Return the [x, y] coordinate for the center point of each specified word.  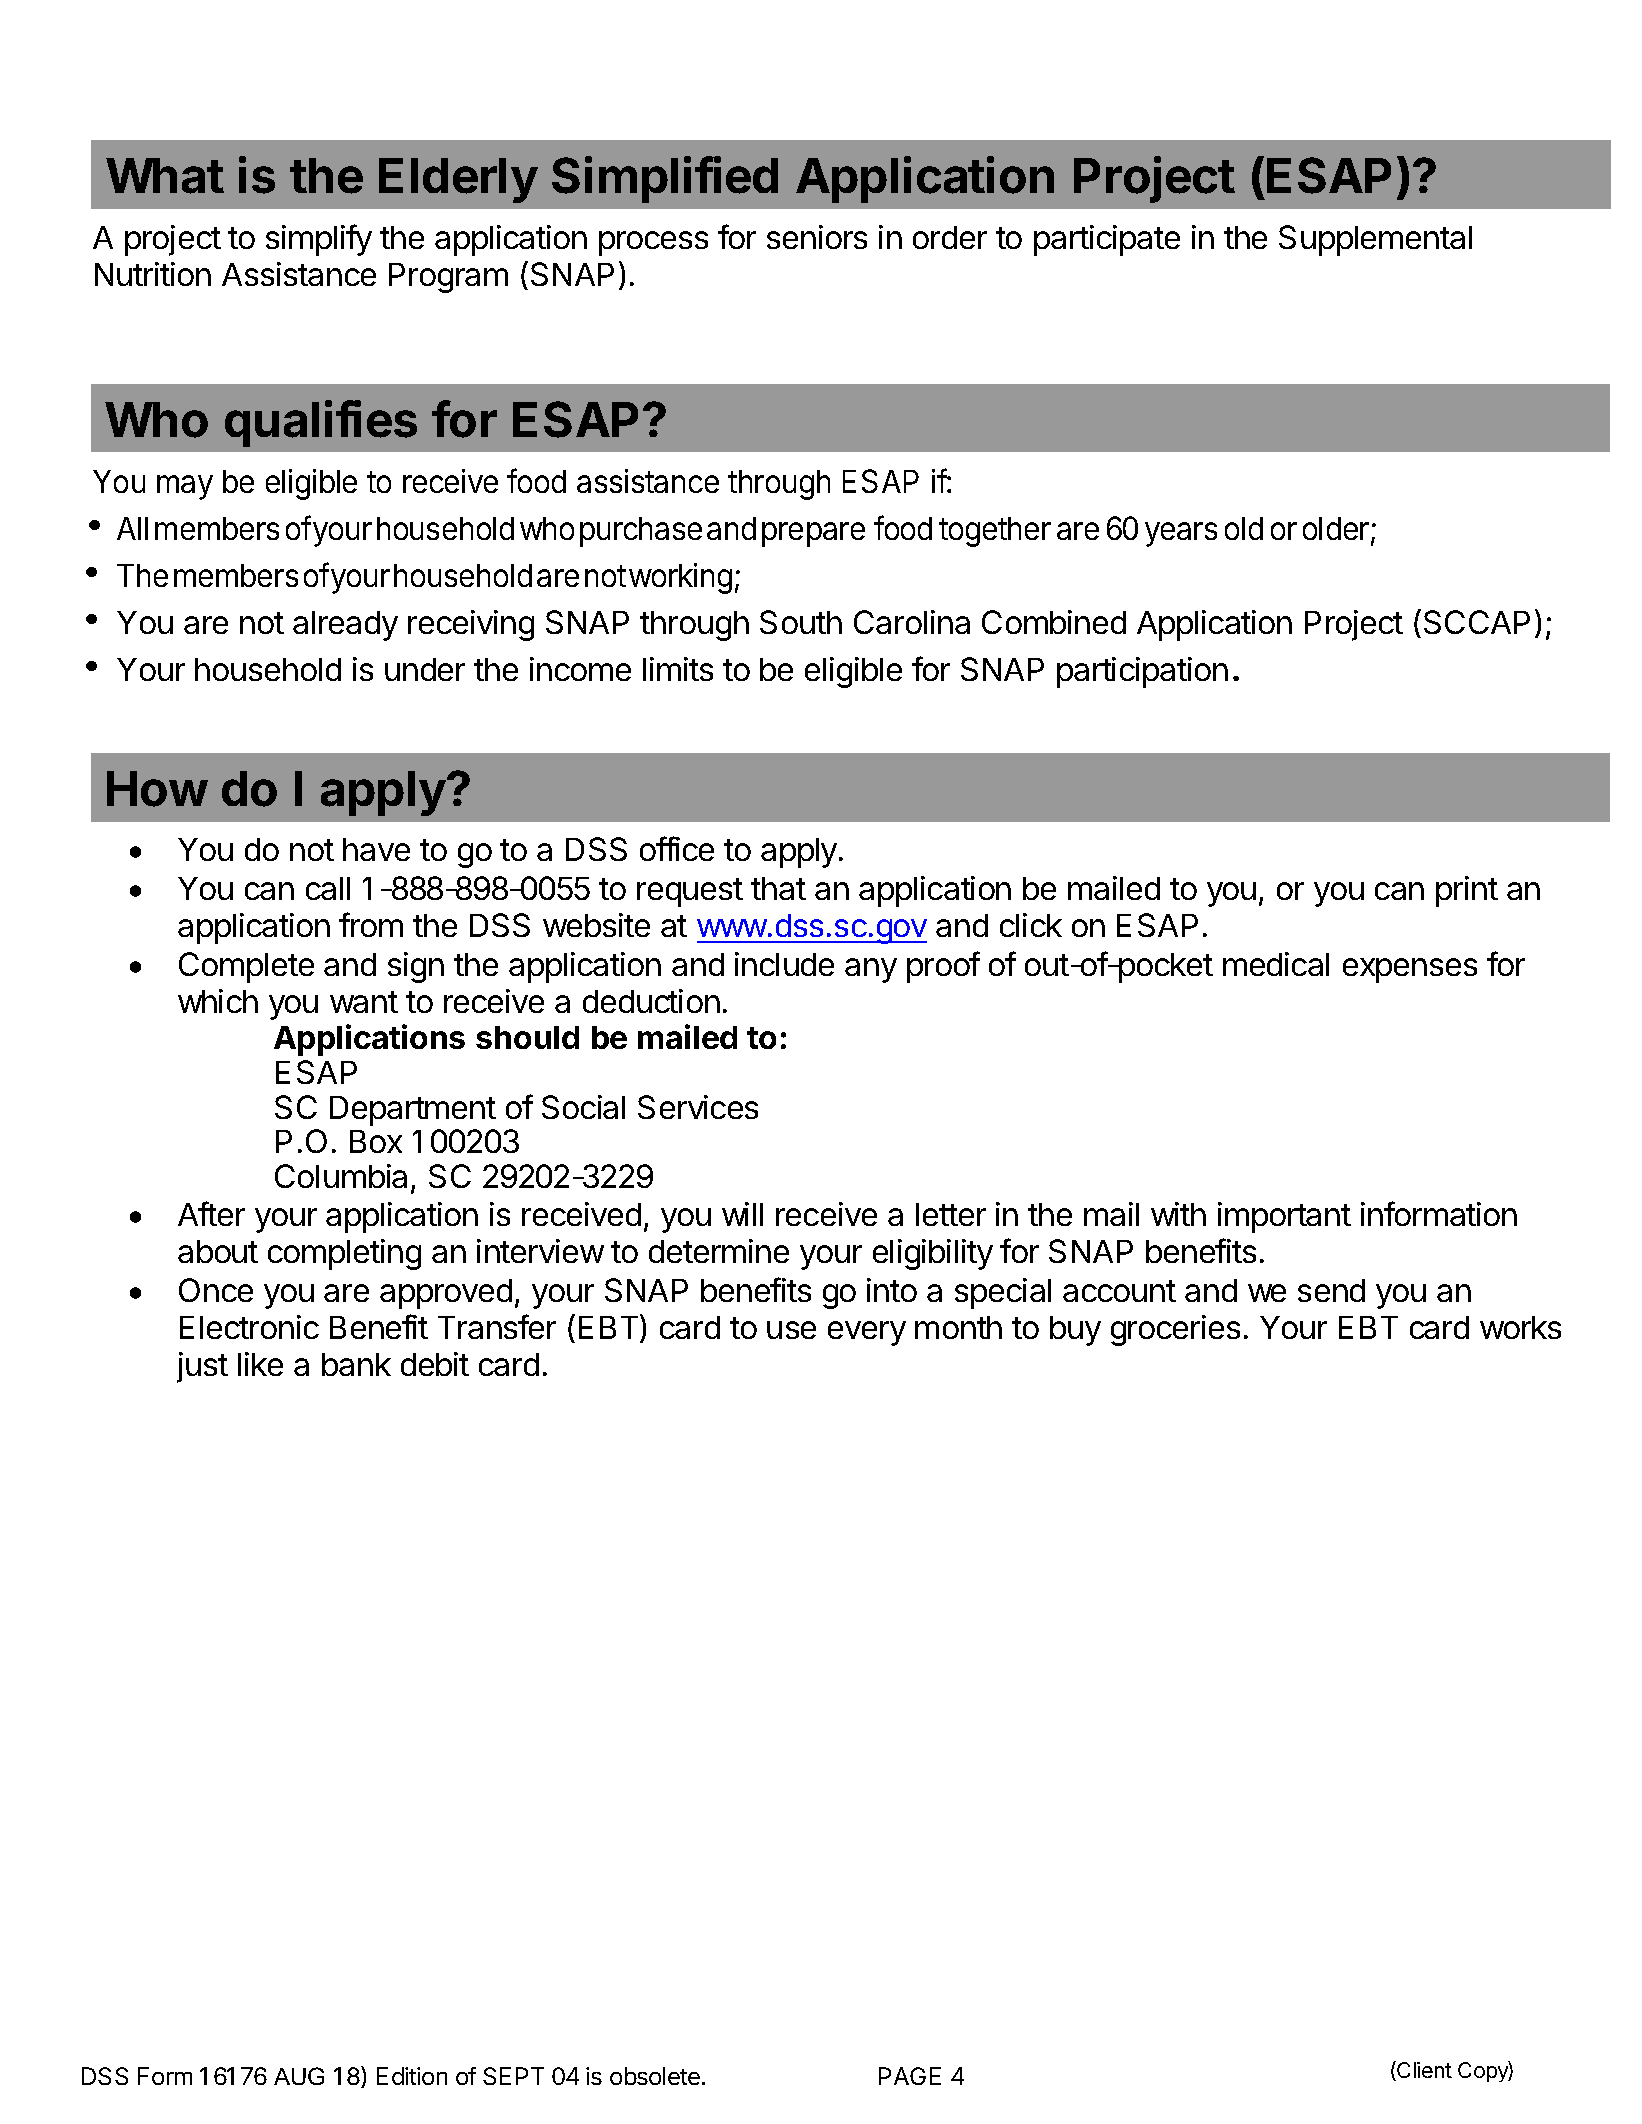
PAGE [910, 2076]
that [778, 888]
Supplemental [1375, 240]
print [1467, 891]
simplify [319, 240]
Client [1423, 2071]
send [1331, 1290]
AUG [299, 2076]
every [867, 1333]
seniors [817, 237]
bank [356, 1364]
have [376, 849]
